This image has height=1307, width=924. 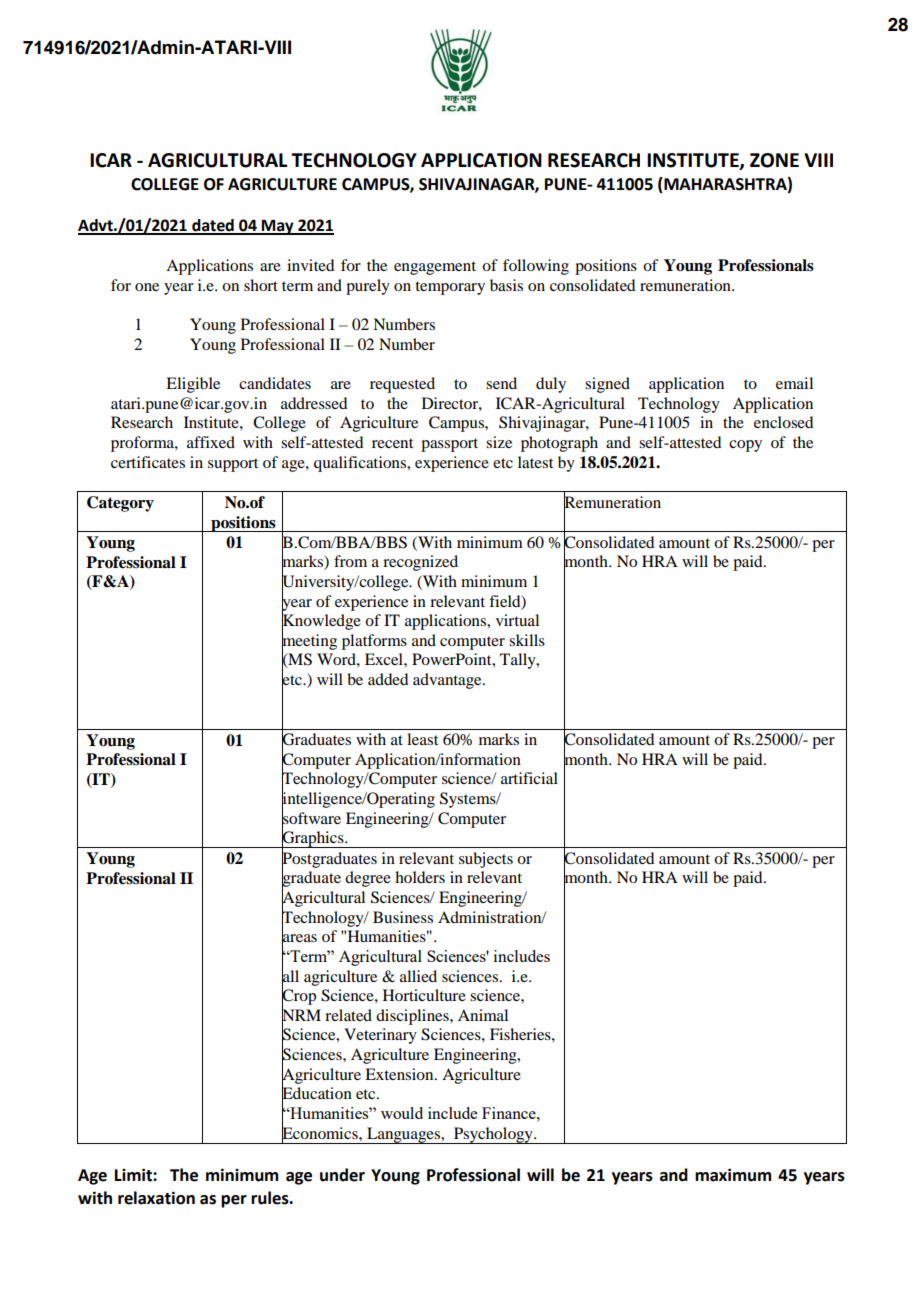 I want to click on meeting, so click(x=309, y=642).
